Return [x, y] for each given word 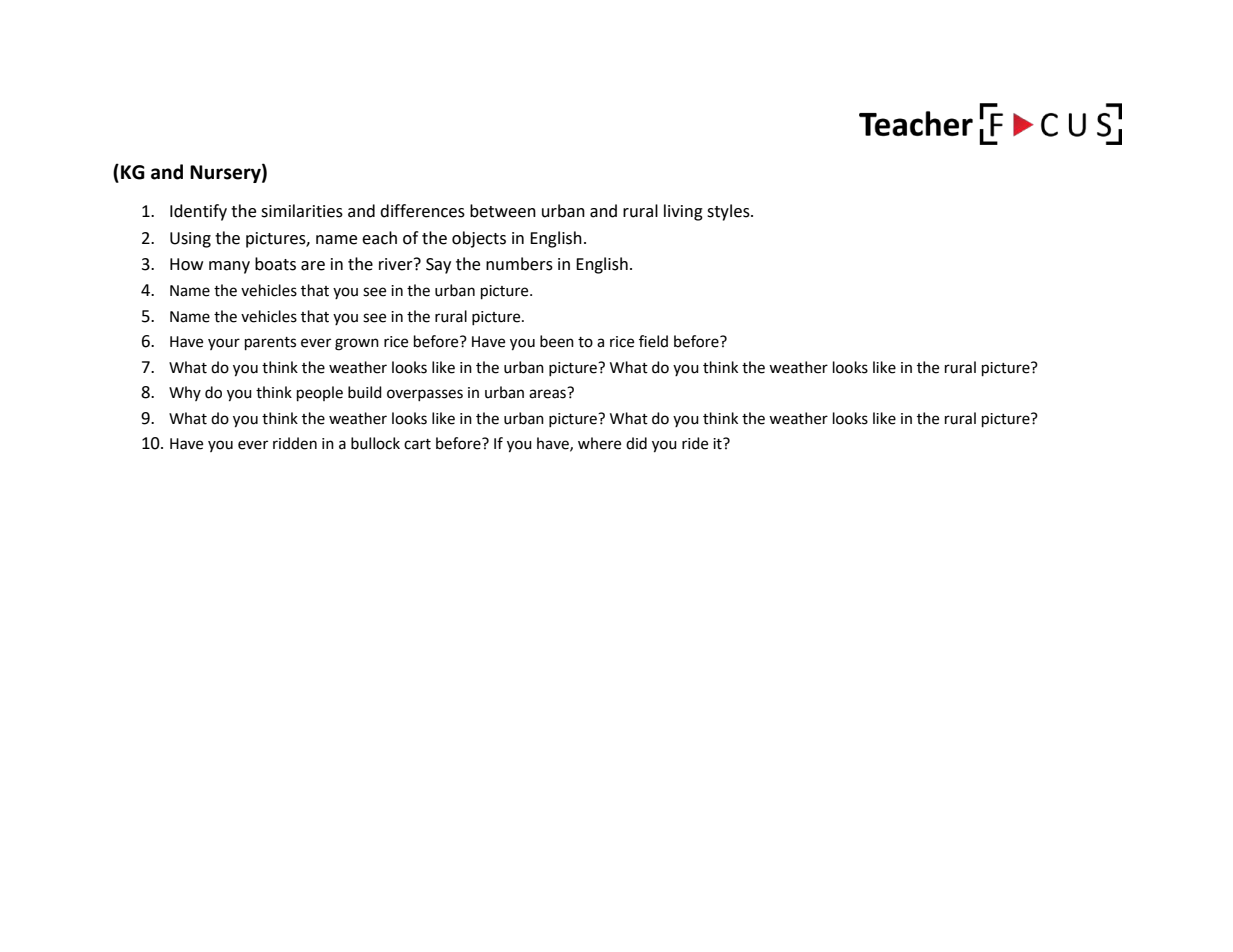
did [636, 443]
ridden [295, 443]
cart [417, 444]
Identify [198, 212]
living [683, 212]
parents [270, 344]
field [653, 341]
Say [438, 266]
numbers [519, 264]
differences [422, 211]
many [229, 267]
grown [357, 344]
